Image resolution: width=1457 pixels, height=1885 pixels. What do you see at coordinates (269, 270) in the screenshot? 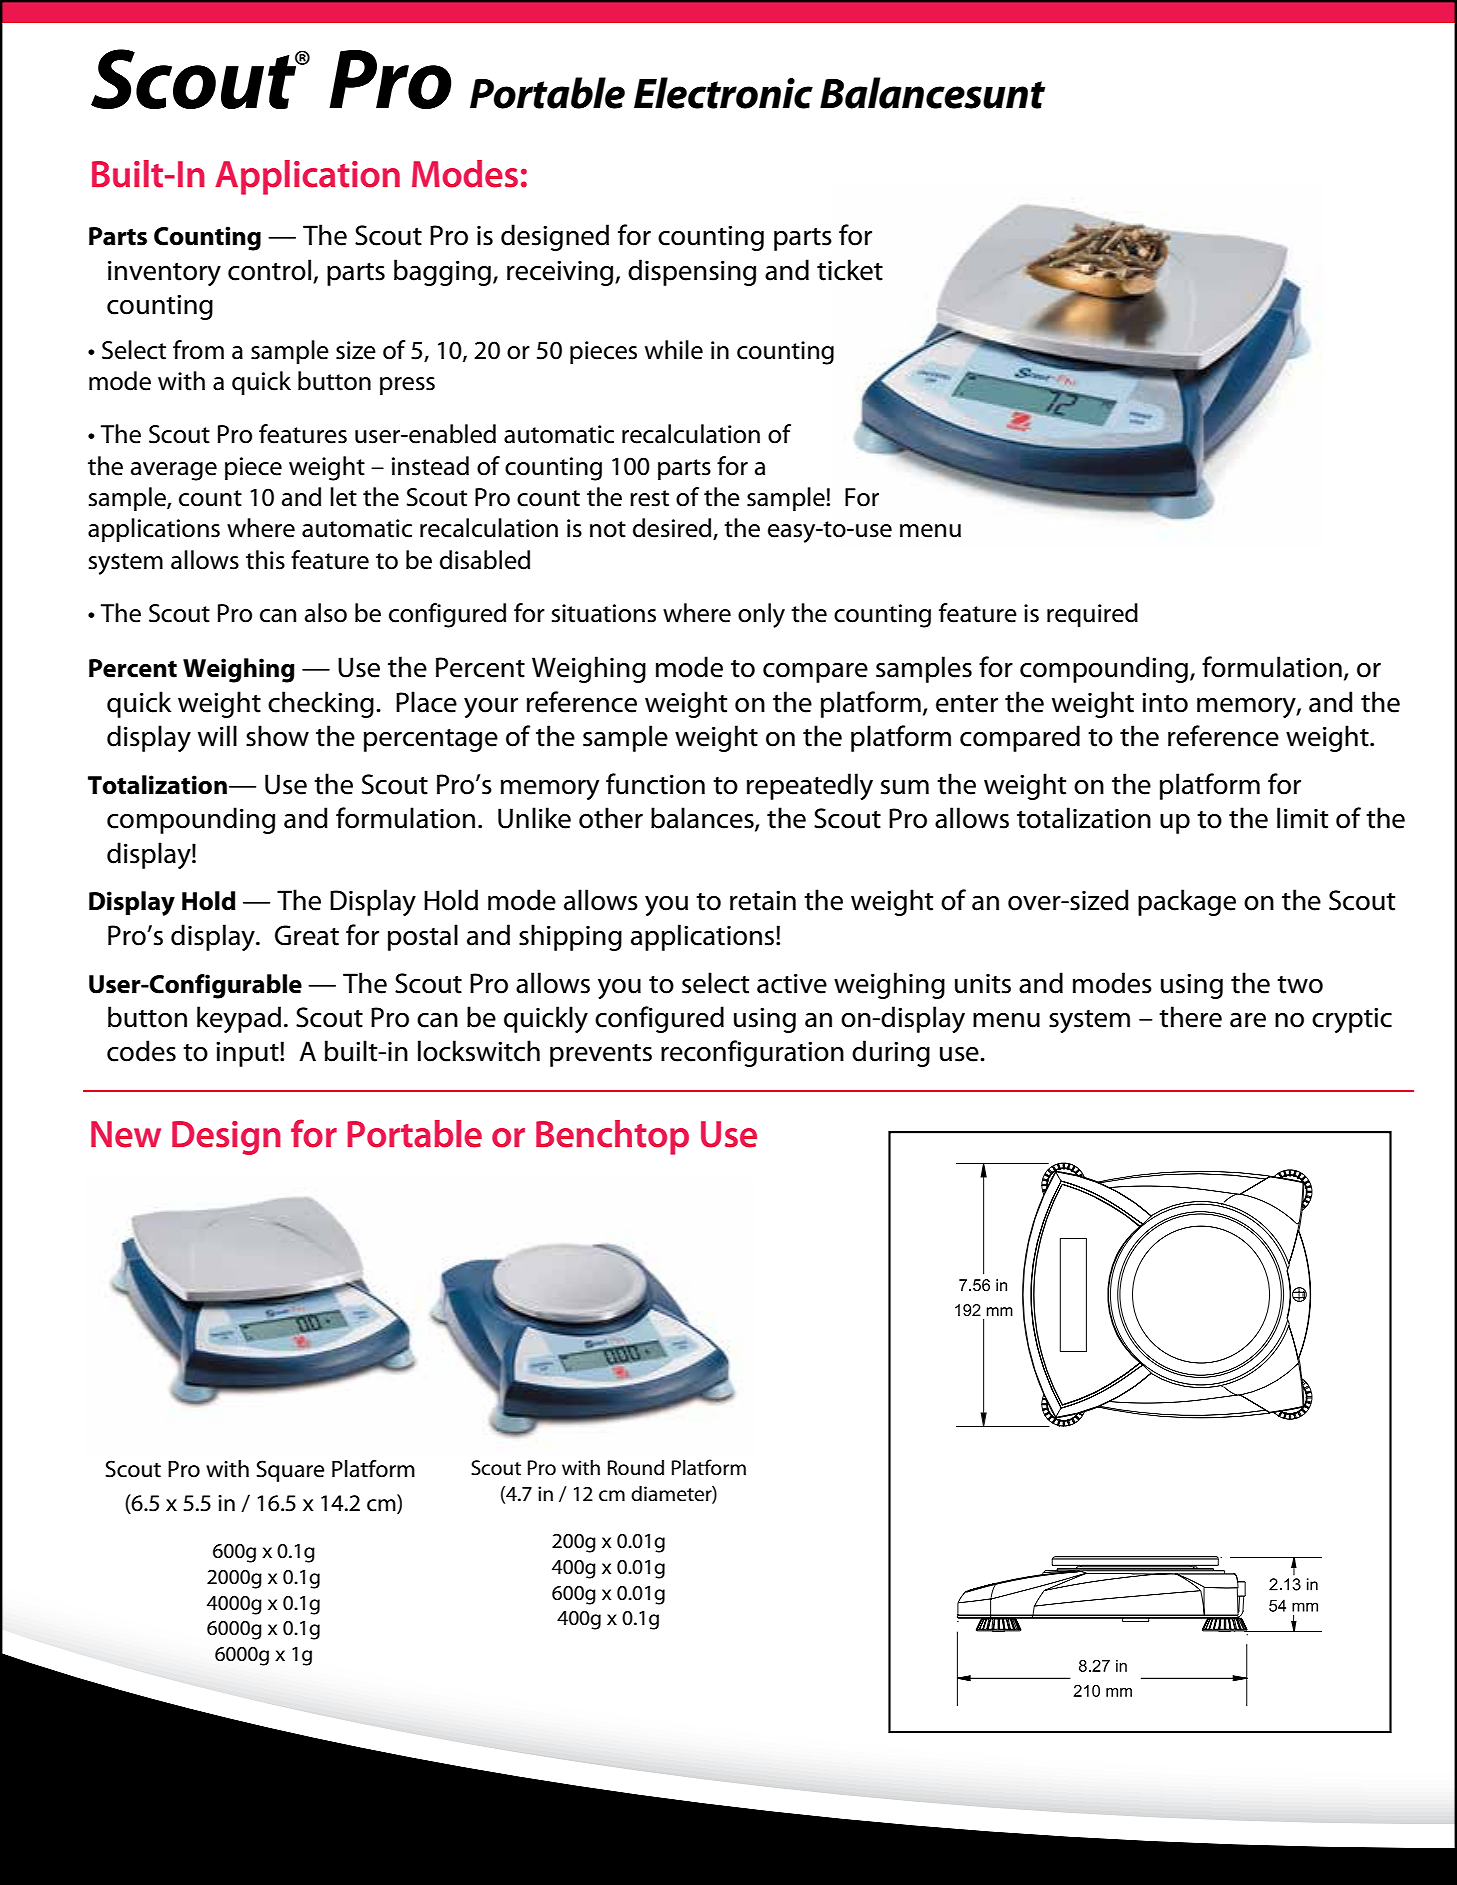
I see `control` at bounding box center [269, 270].
